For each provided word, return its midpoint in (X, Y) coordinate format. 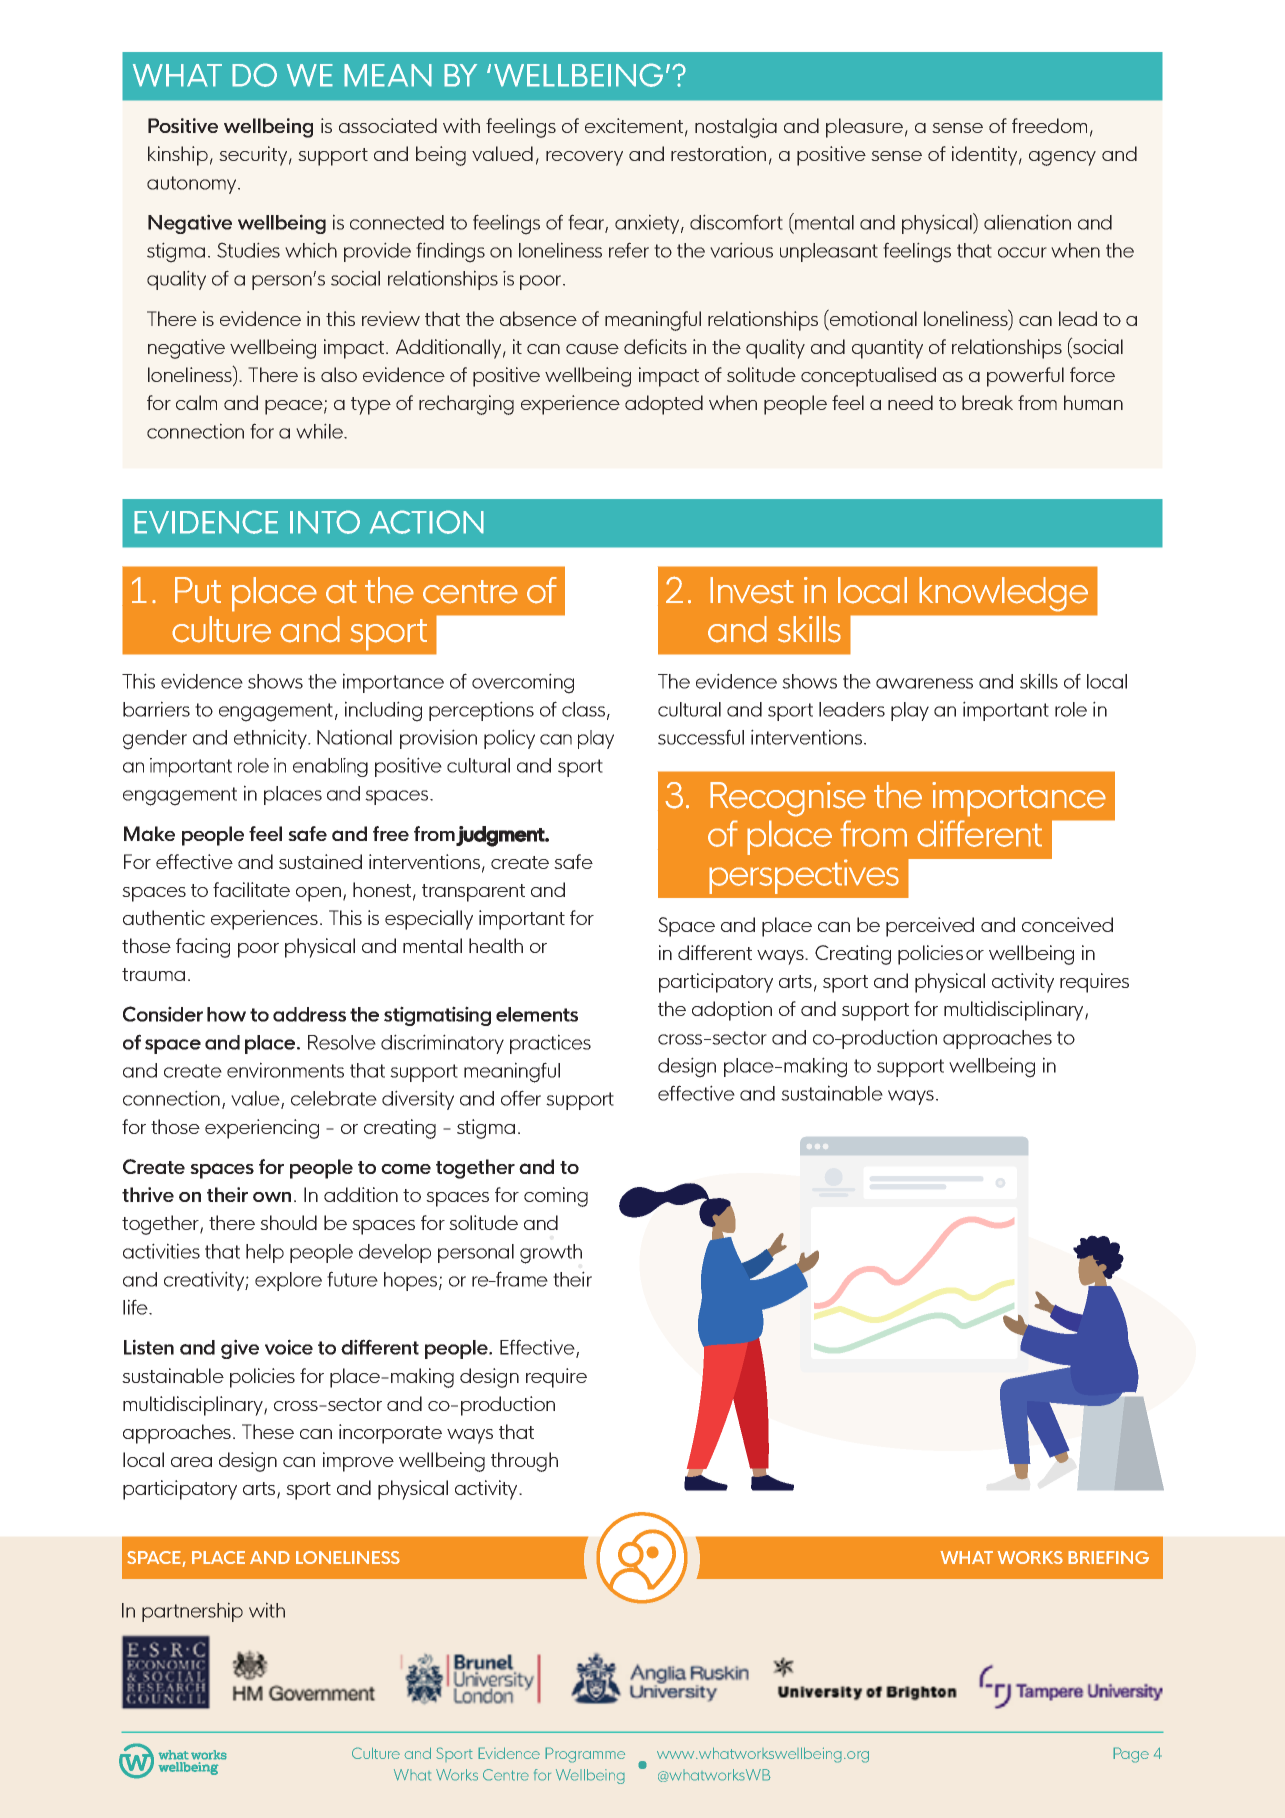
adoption (732, 1011)
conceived (1067, 924)
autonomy (193, 185)
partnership (192, 1612)
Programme (585, 1755)
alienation (1027, 222)
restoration (718, 153)
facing (203, 948)
